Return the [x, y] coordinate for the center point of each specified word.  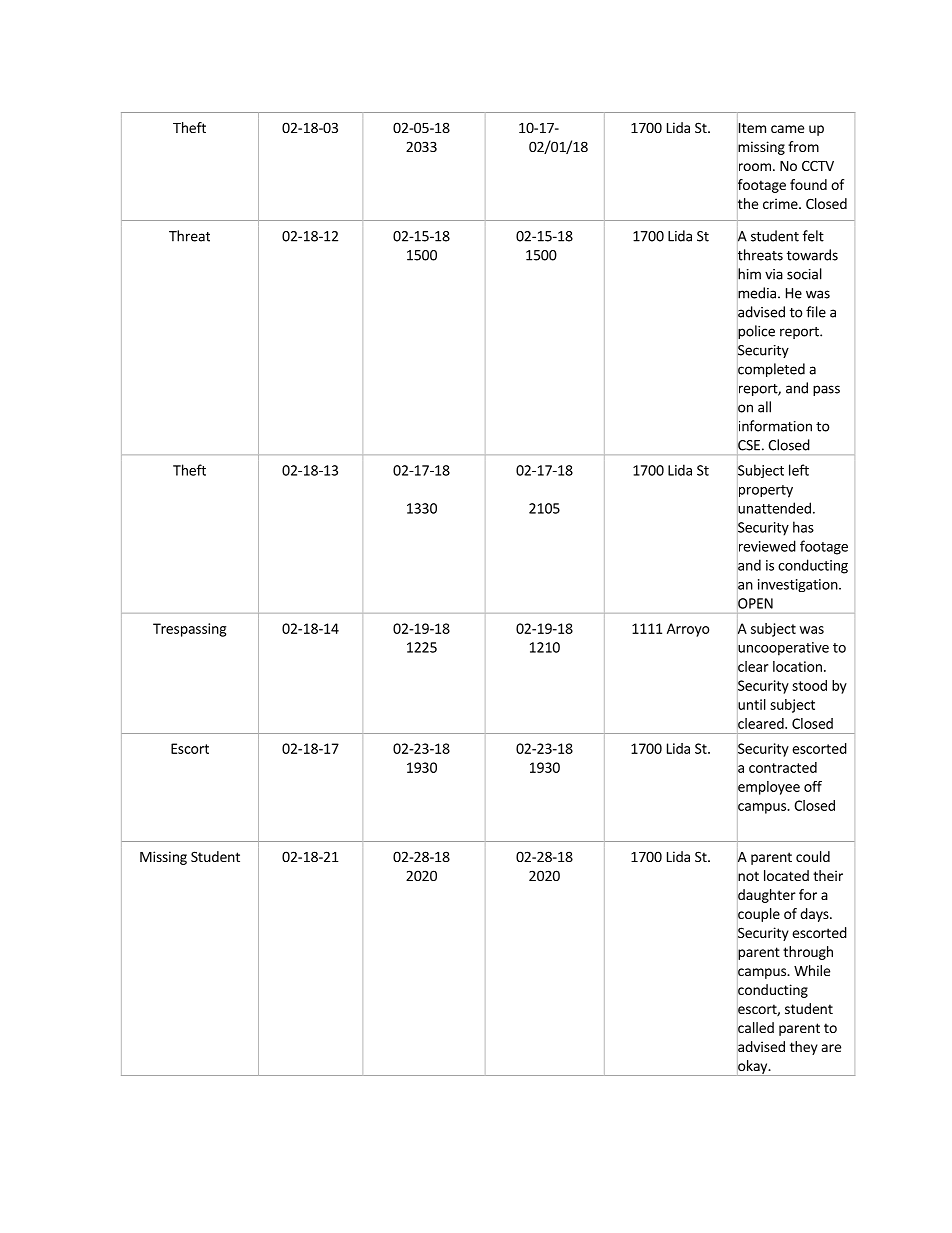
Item [751, 128]
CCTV [818, 165]
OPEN [755, 603]
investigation [798, 585]
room [754, 167]
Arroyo [688, 630]
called [755, 1028]
